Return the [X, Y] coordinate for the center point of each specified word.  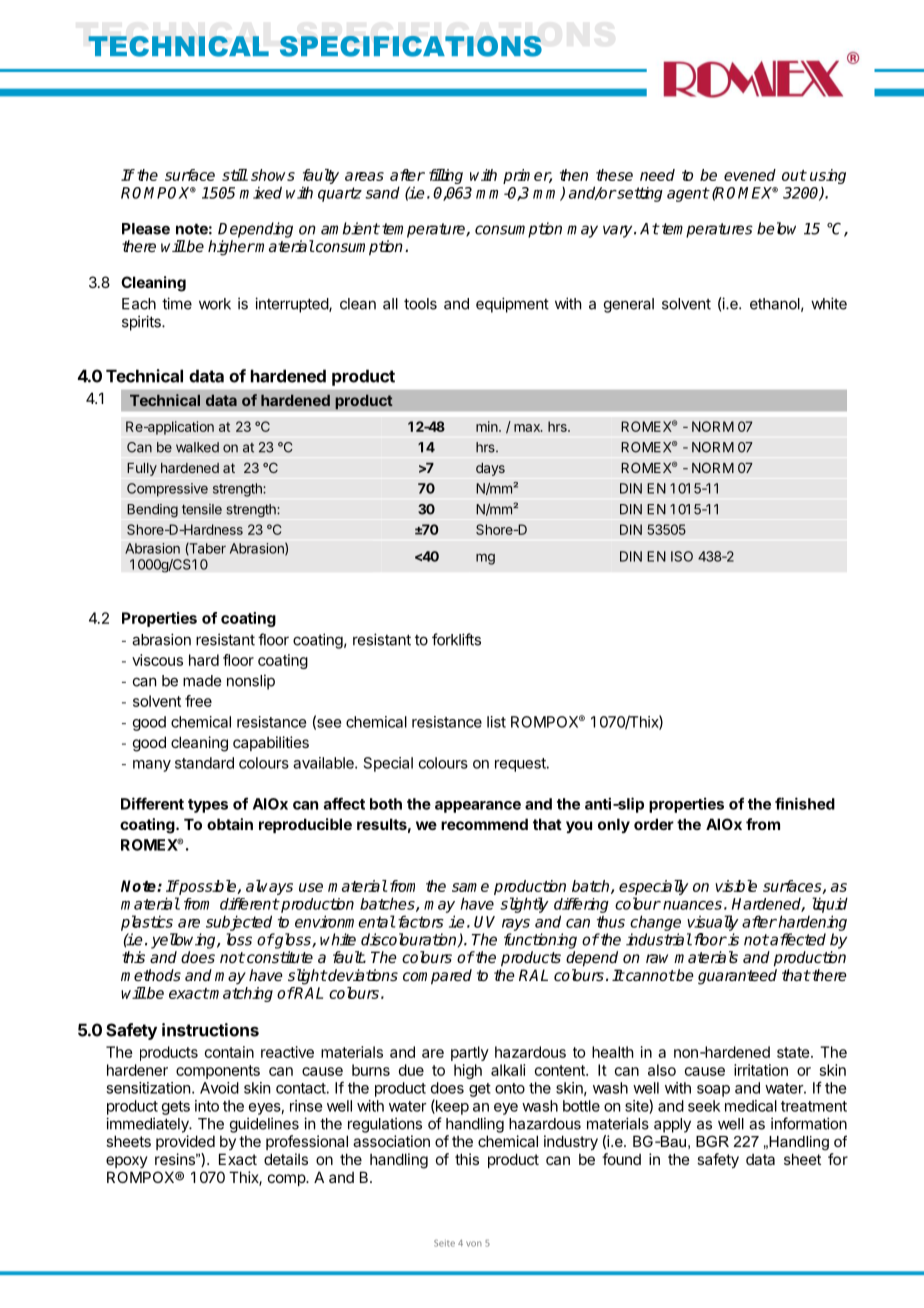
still [235, 175]
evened [750, 175]
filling [446, 176]
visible [736, 886]
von [474, 1244]
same [470, 887]
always [269, 887]
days [490, 469]
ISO [682, 556]
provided [185, 1142]
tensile [202, 509]
